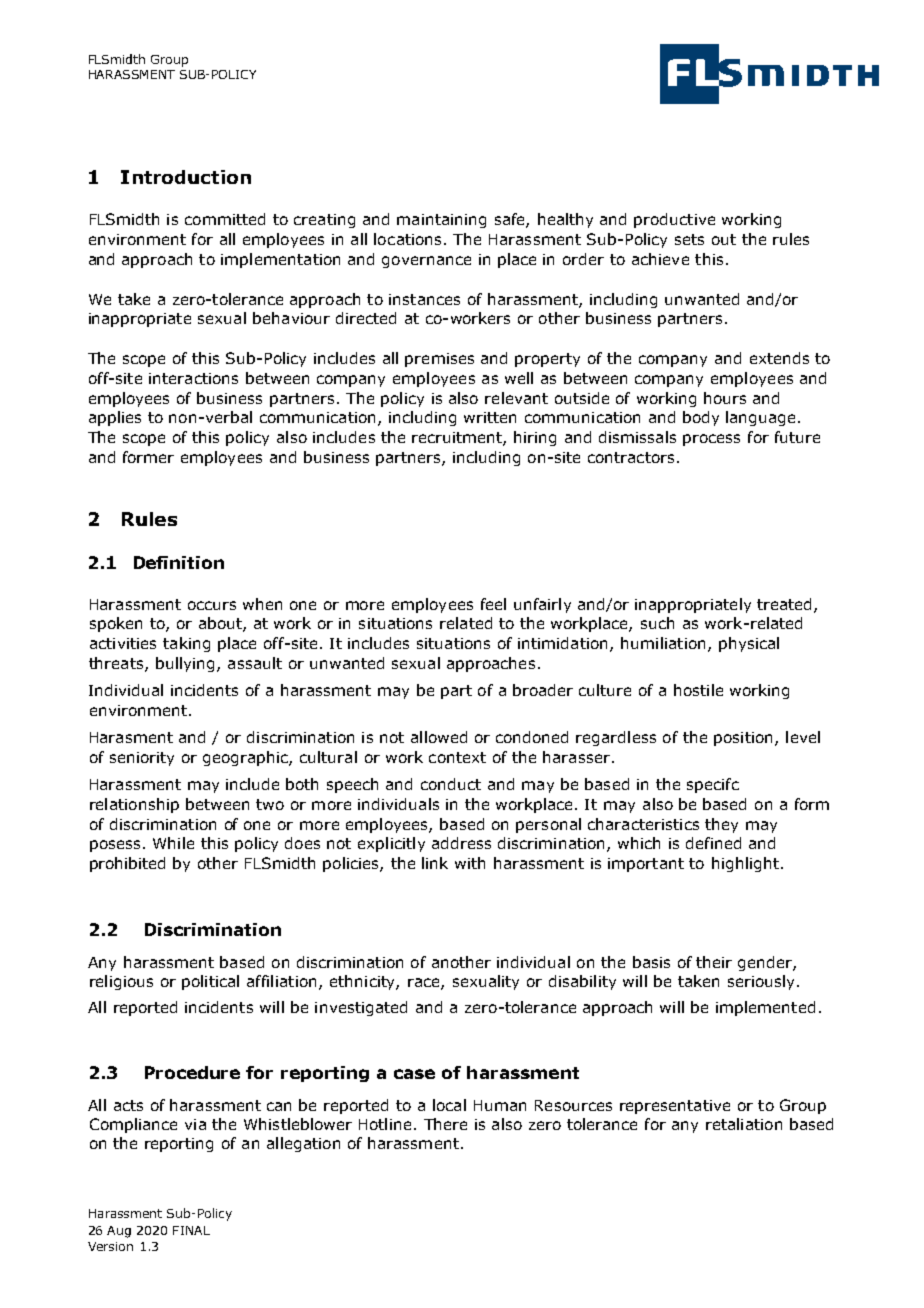  Describe the element at coordinates (191, 1230) in the screenshot. I see `FINAL` at that location.
